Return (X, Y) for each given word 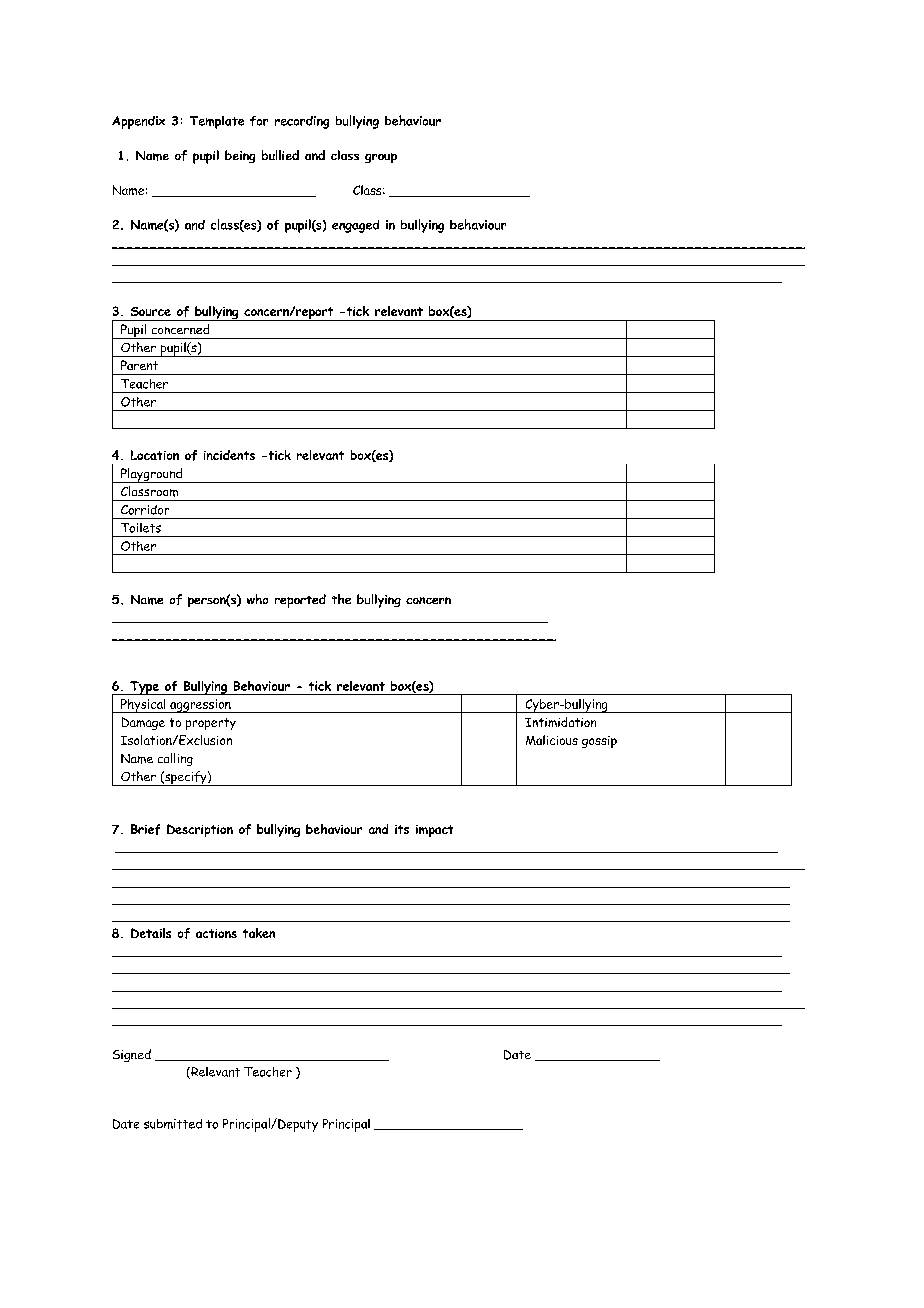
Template (217, 122)
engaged (355, 226)
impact (434, 831)
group (381, 158)
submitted (173, 1124)
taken (259, 933)
